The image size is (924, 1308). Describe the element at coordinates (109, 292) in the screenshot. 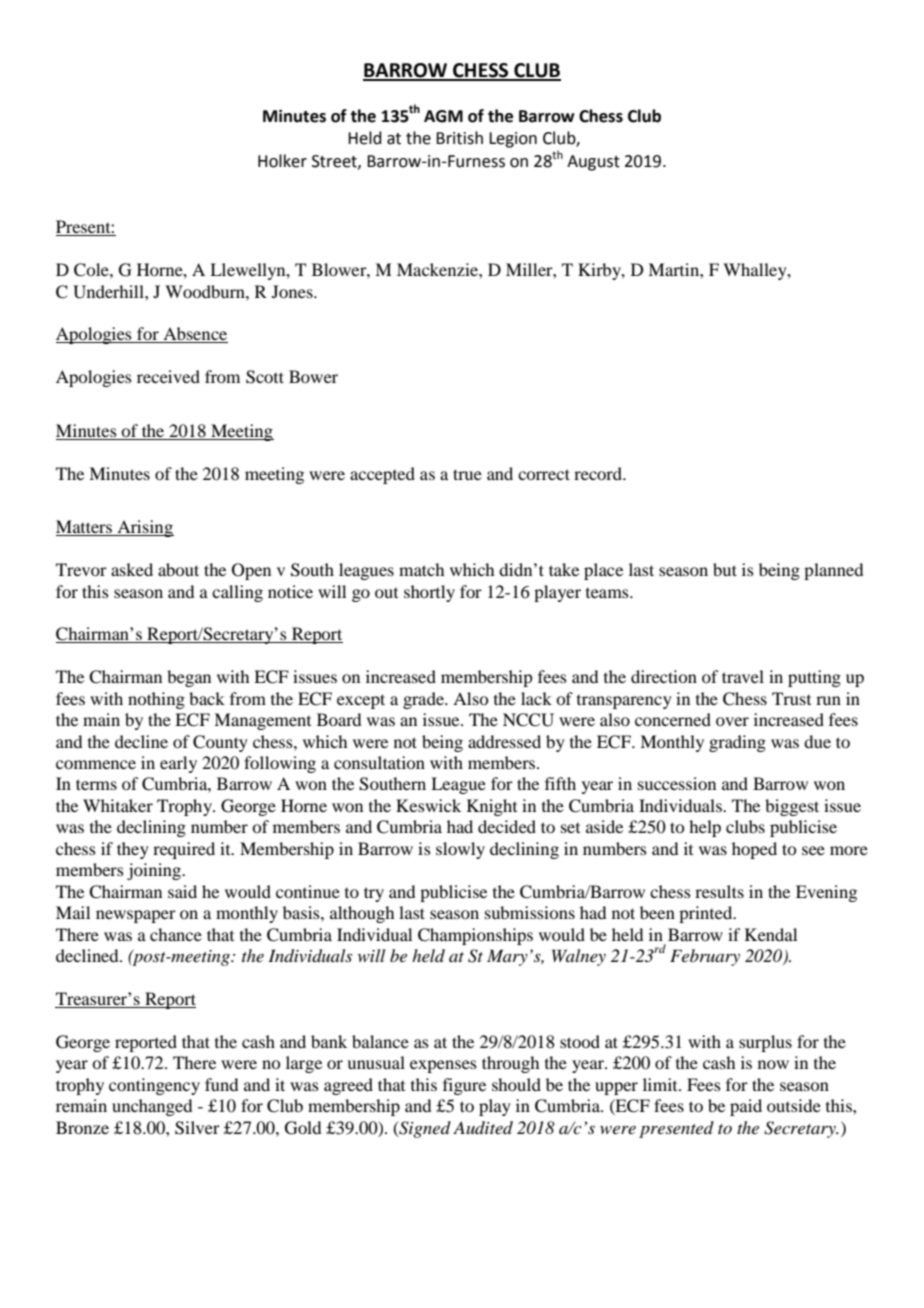

I see `Underhill` at that location.
